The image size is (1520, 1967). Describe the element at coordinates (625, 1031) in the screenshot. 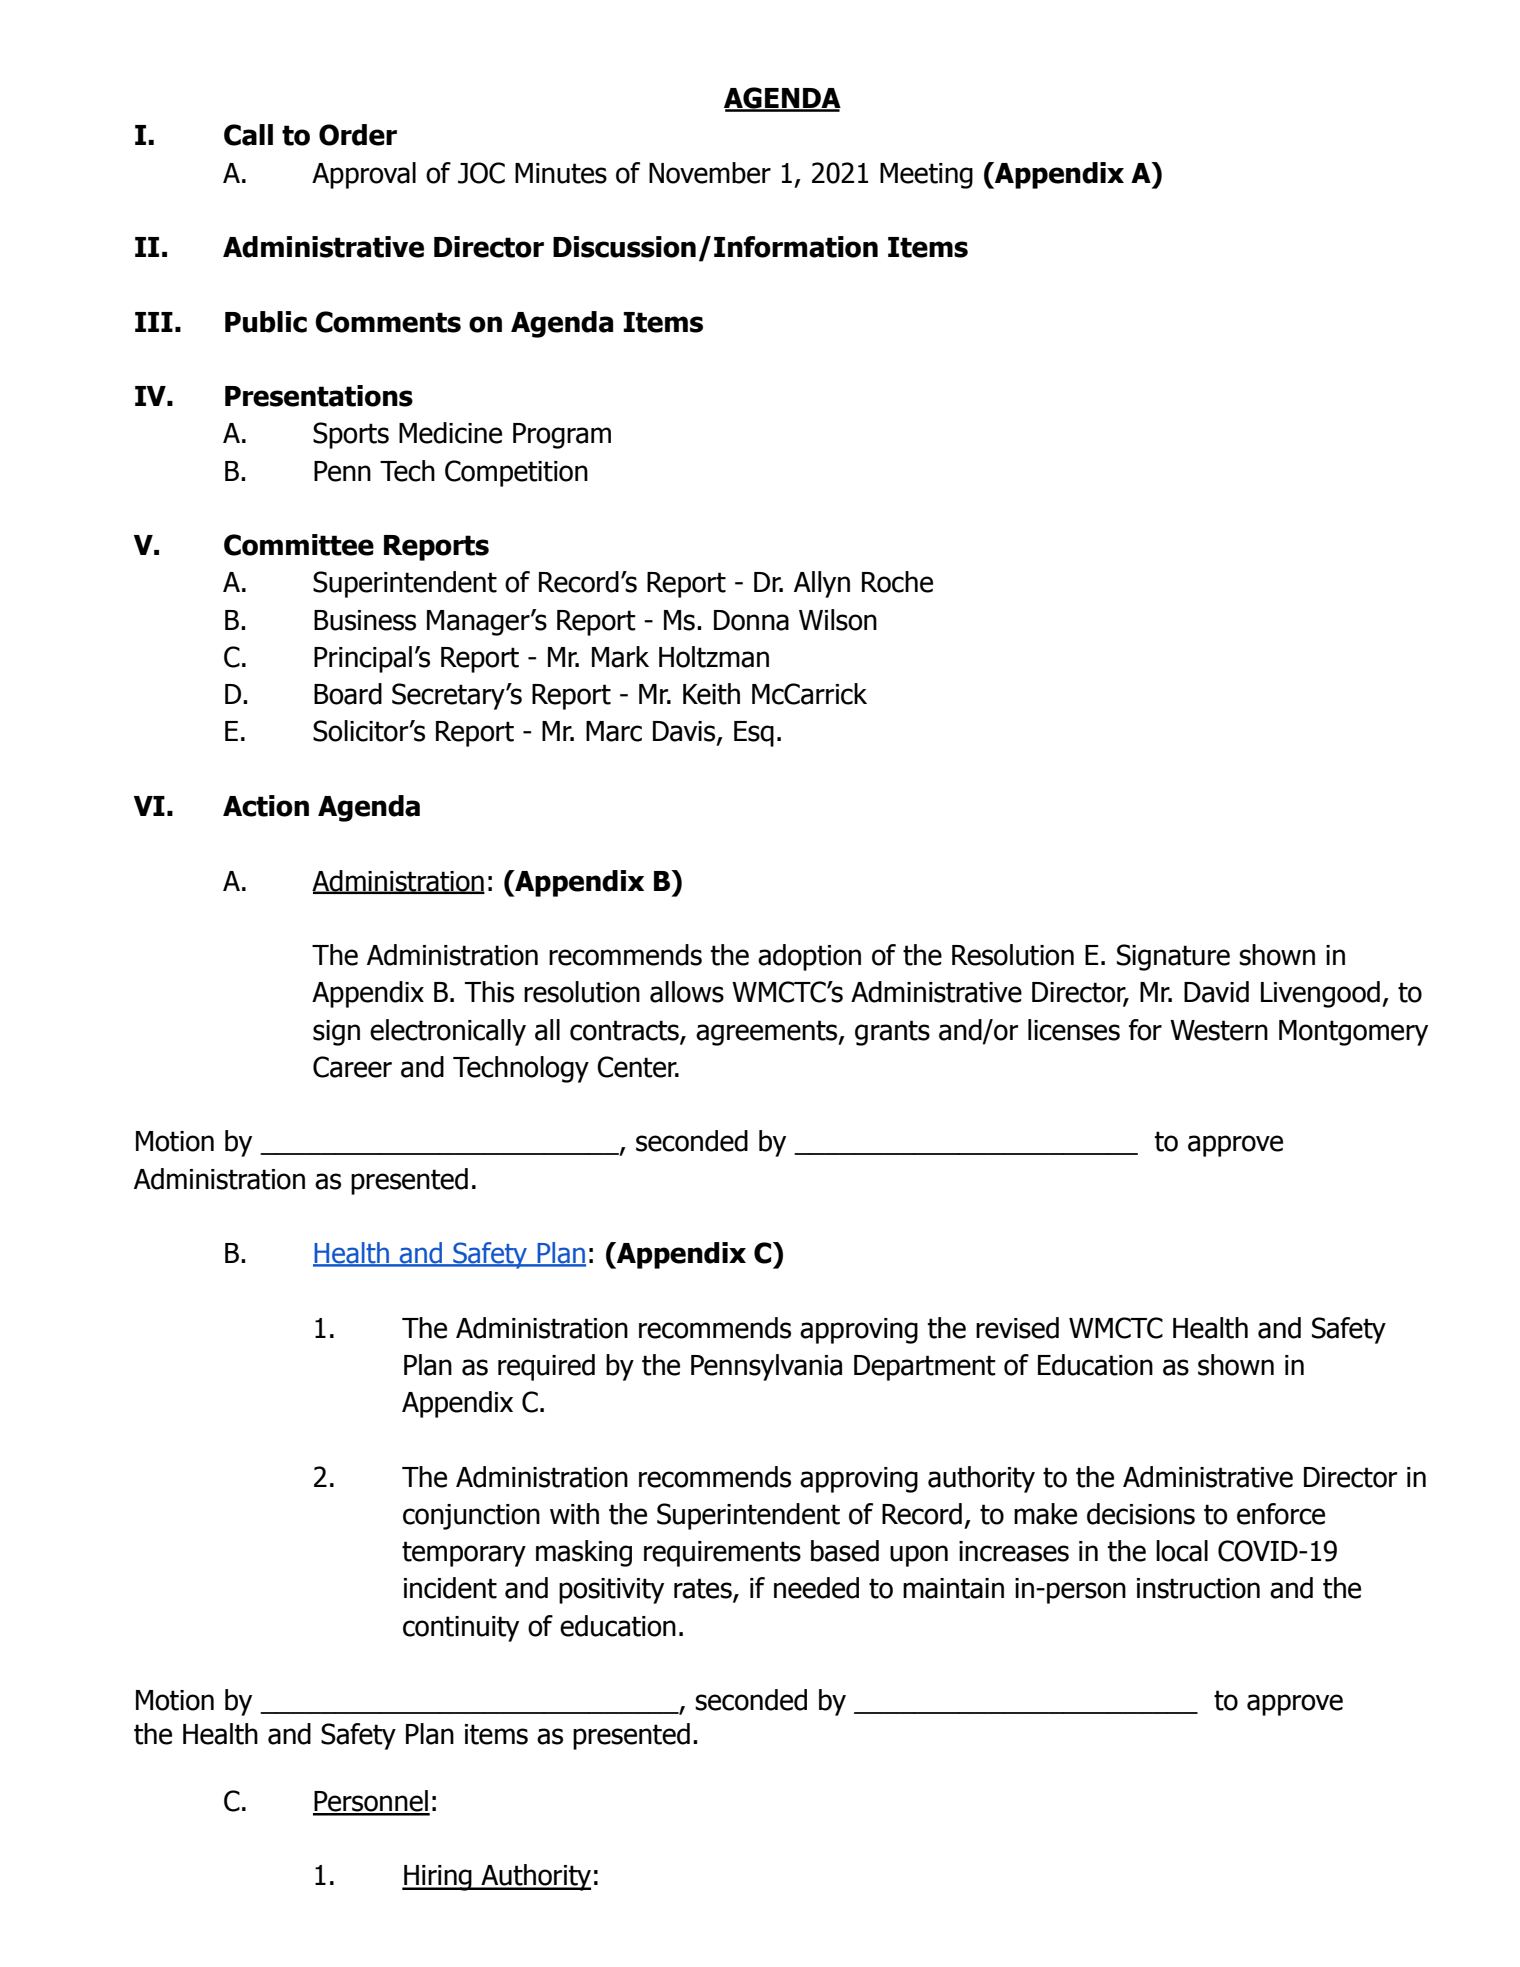

I see `contracts` at that location.
